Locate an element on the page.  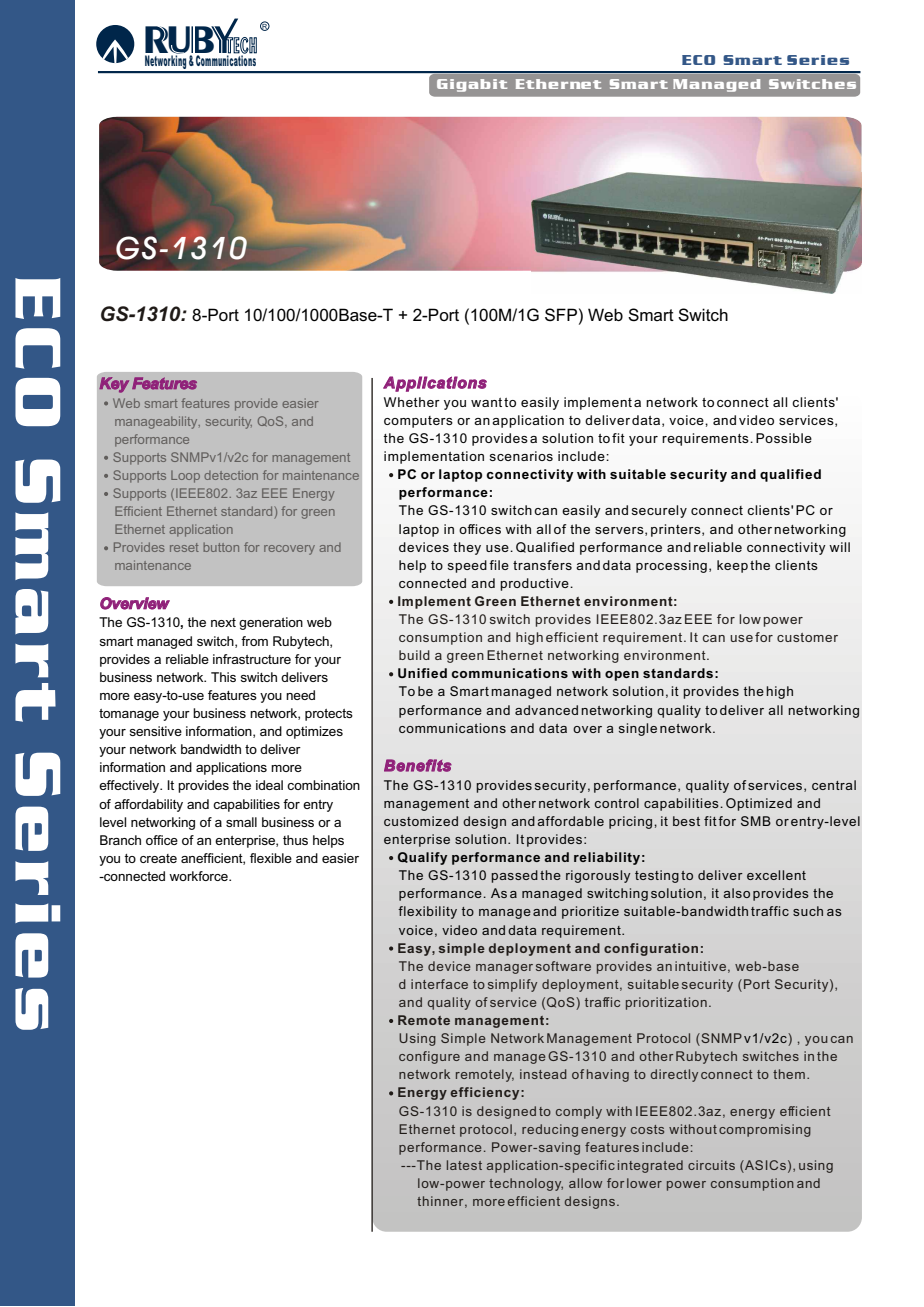
workforce is located at coordinates (199, 876).
